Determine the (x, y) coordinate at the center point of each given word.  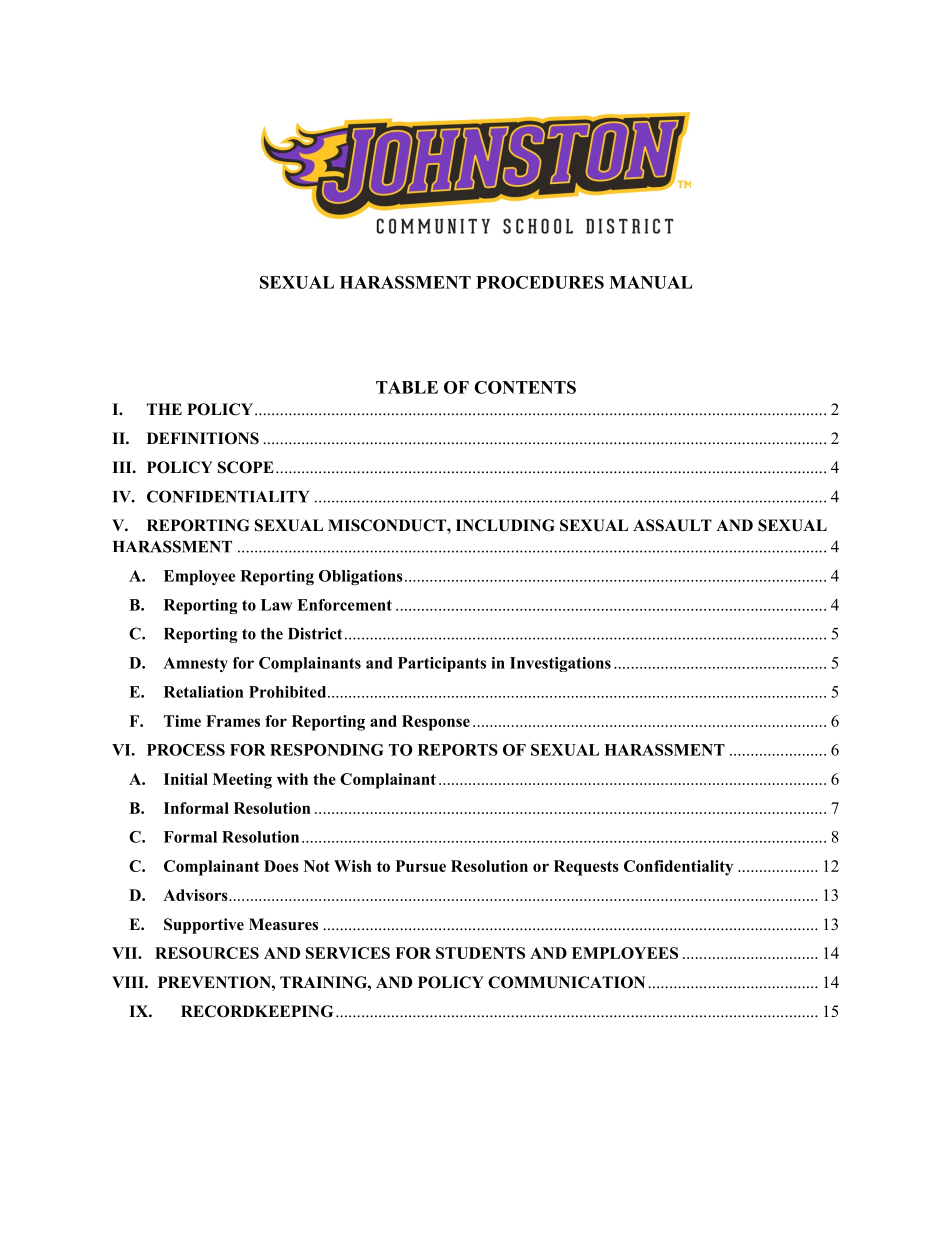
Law (276, 605)
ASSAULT (672, 525)
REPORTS (458, 750)
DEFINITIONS (203, 438)
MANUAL (651, 282)
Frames (233, 721)
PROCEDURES (540, 282)
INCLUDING (505, 525)
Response (436, 723)
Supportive (204, 926)
